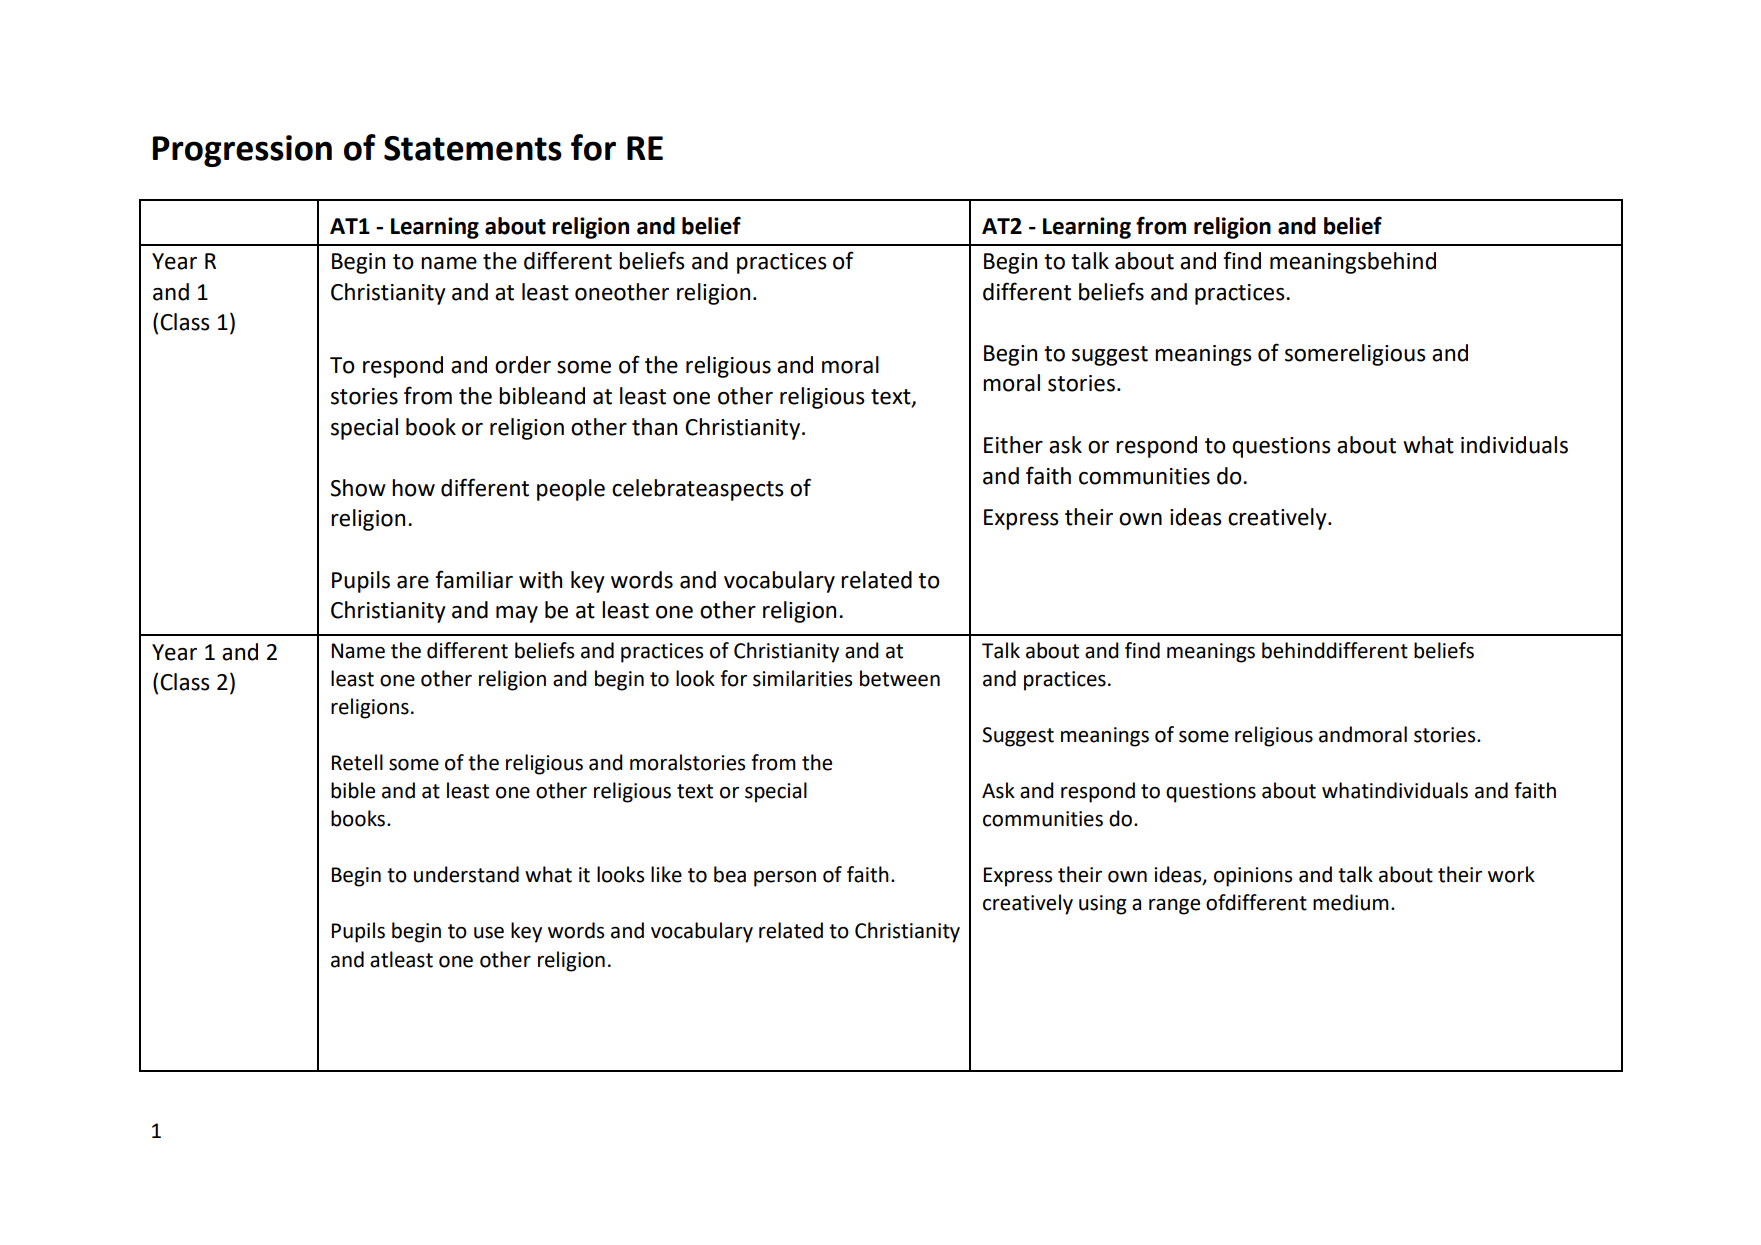 Image resolution: width=1761 pixels, height=1245 pixels. I want to click on order, so click(523, 365).
